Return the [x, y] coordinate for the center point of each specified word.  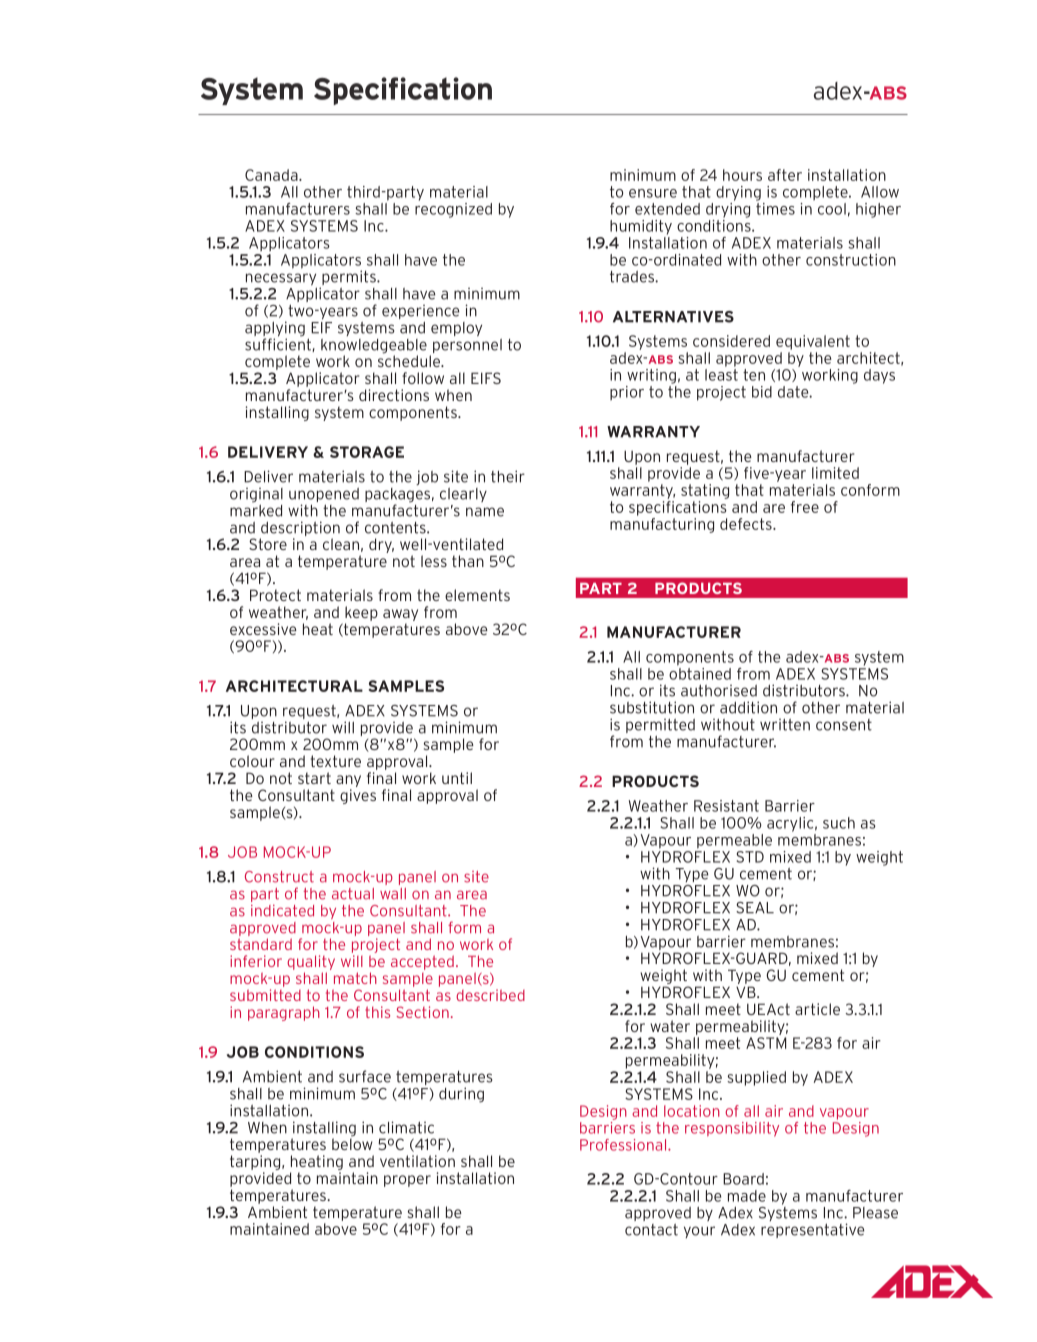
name [485, 512]
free [805, 507]
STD [750, 857]
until [457, 778]
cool [832, 209]
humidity [641, 227]
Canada [272, 175]
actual [353, 894]
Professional [624, 1145]
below [352, 1143]
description [300, 530]
